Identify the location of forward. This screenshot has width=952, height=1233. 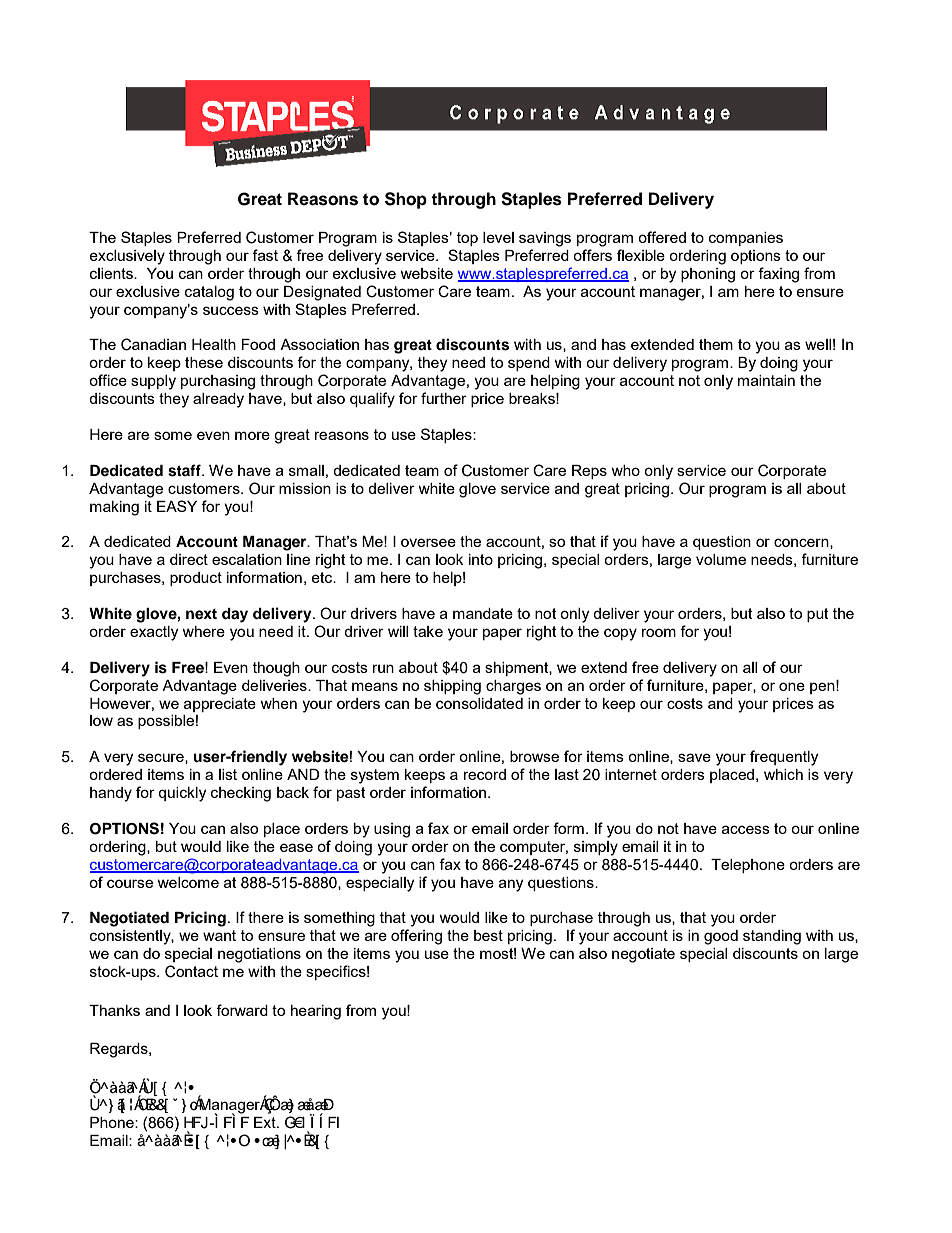
(242, 1010).
